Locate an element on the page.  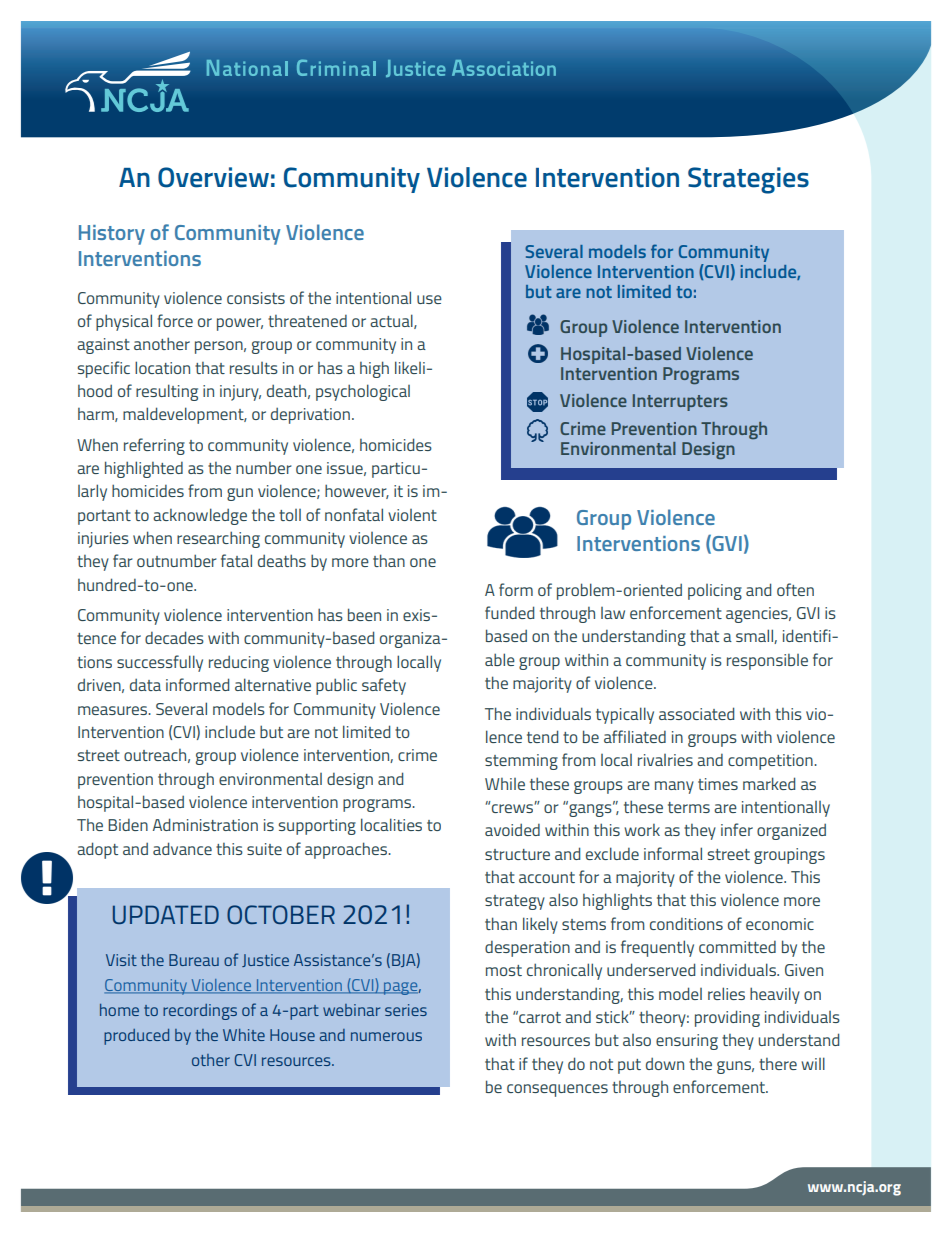
produced is located at coordinates (136, 1037).
